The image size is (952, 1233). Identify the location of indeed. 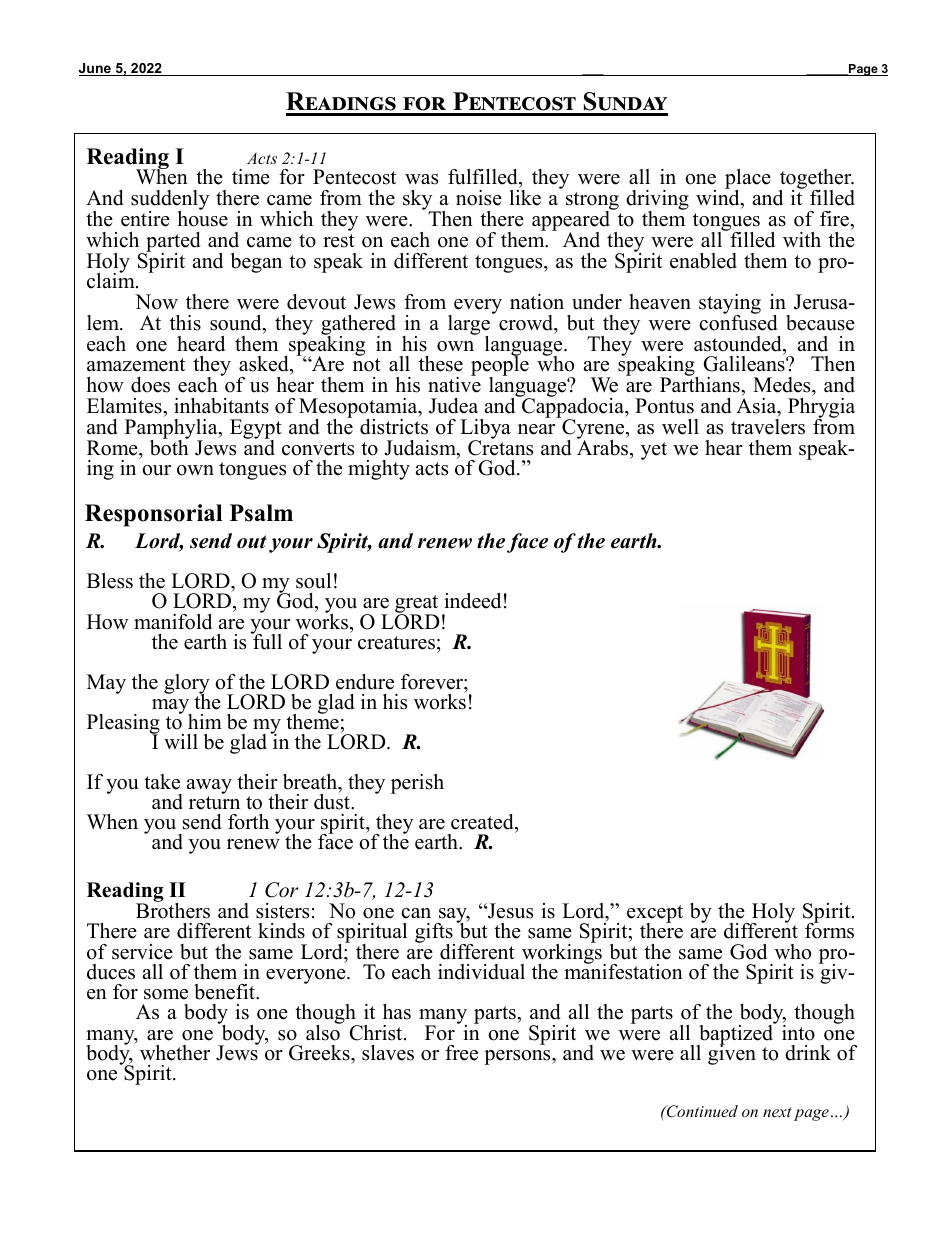
(472, 601).
